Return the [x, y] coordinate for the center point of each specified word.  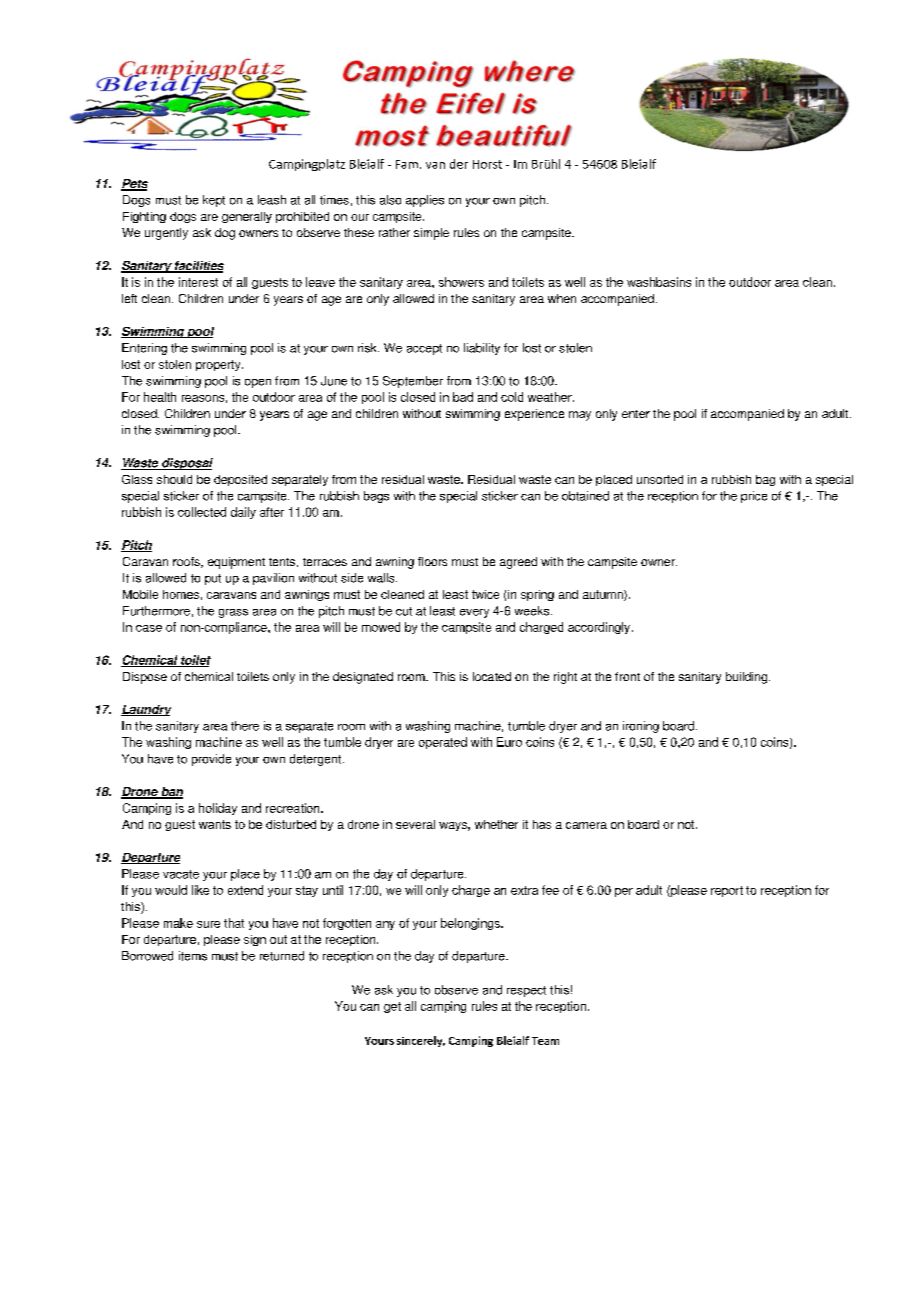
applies [425, 201]
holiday [218, 809]
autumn [604, 595]
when [562, 298]
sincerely [421, 1041]
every [474, 613]
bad [463, 397]
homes [181, 594]
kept [214, 201]
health [160, 397]
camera [586, 825]
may [580, 416]
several [415, 824]
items [193, 956]
